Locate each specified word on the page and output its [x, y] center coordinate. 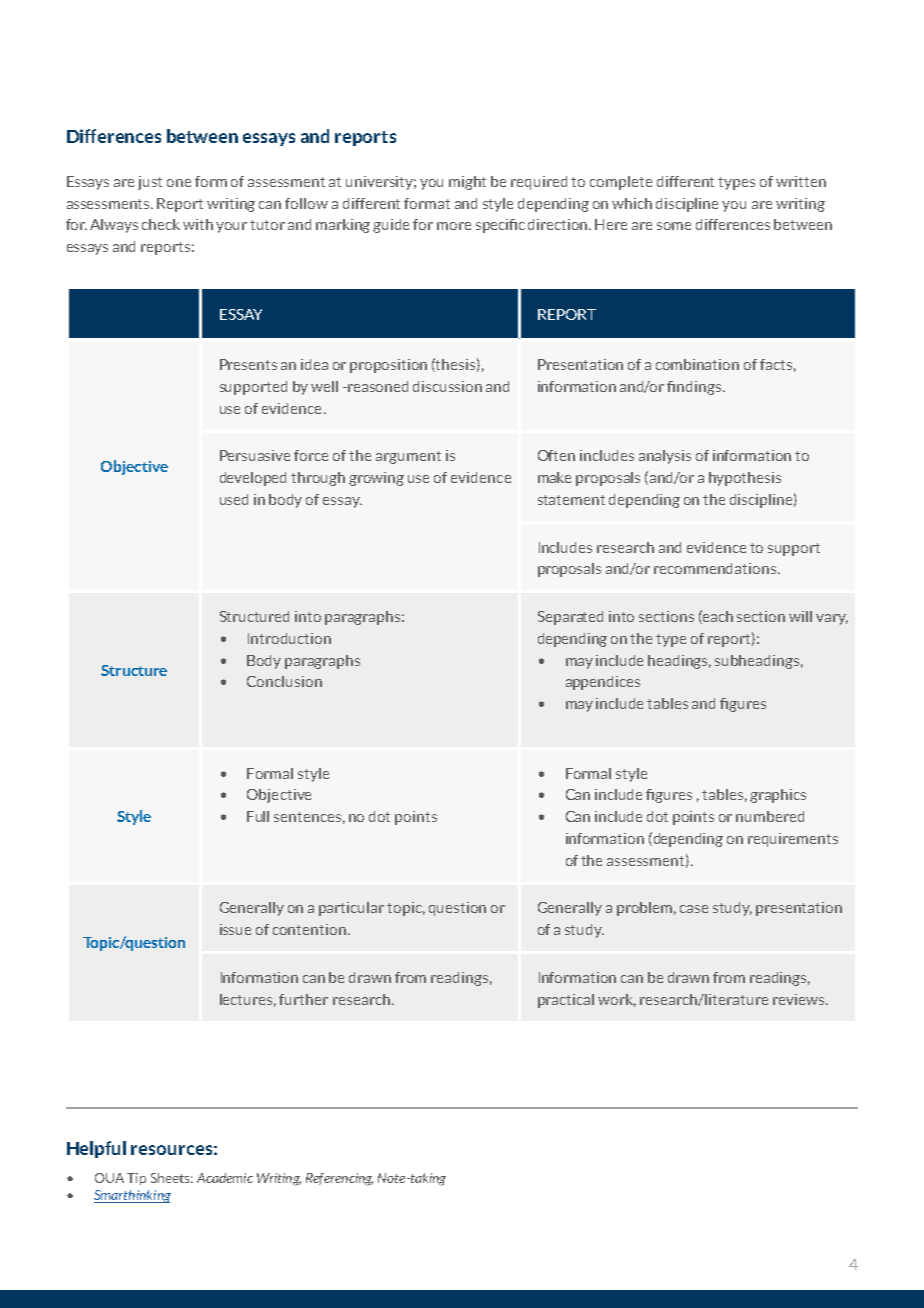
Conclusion [284, 681]
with [198, 224]
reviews [800, 999]
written [801, 181]
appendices [603, 683]
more [454, 226]
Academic [225, 1178]
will [800, 616]
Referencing [339, 1179]
